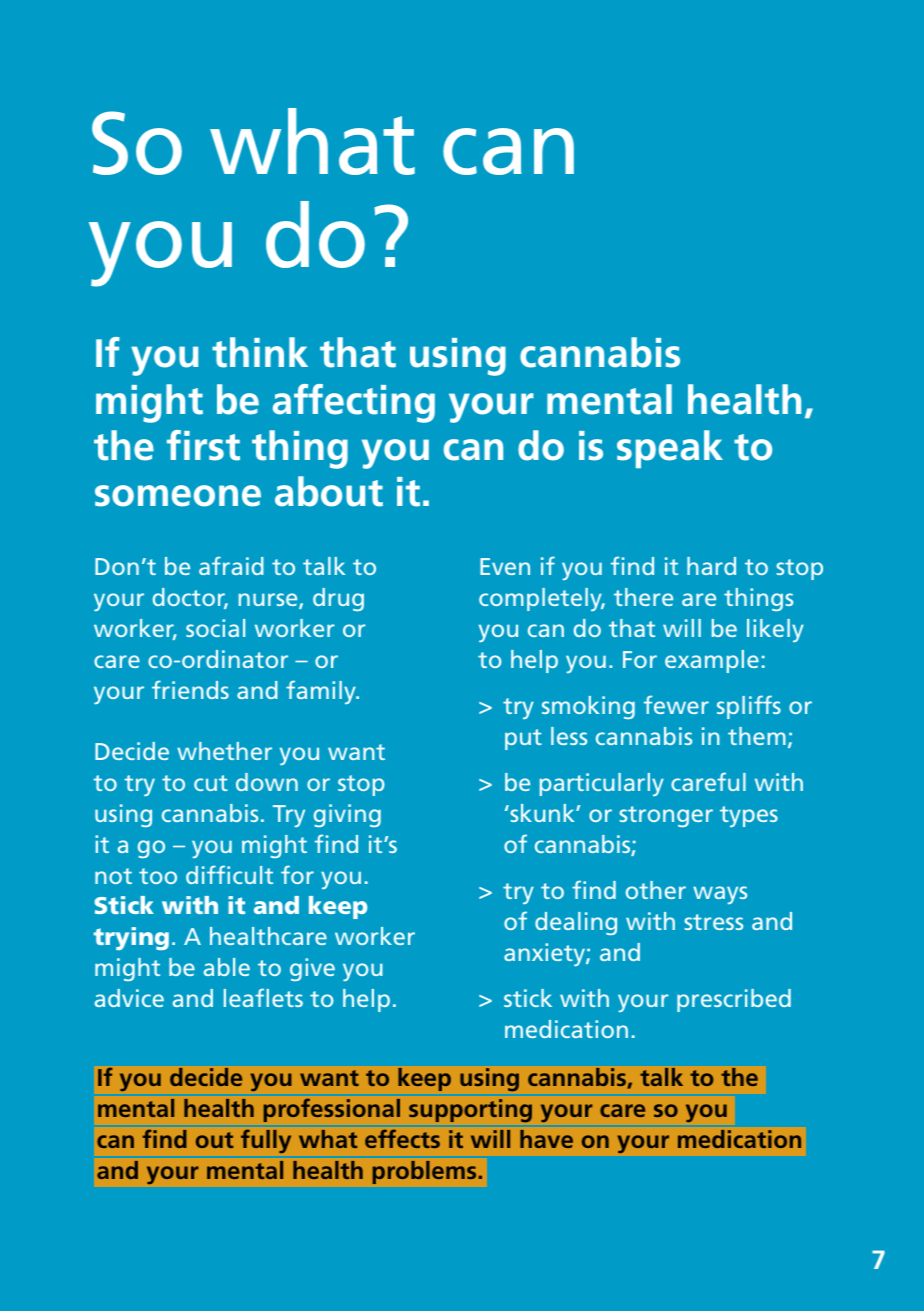  Describe the element at coordinates (224, 751) in the page. I see `whether` at that location.
